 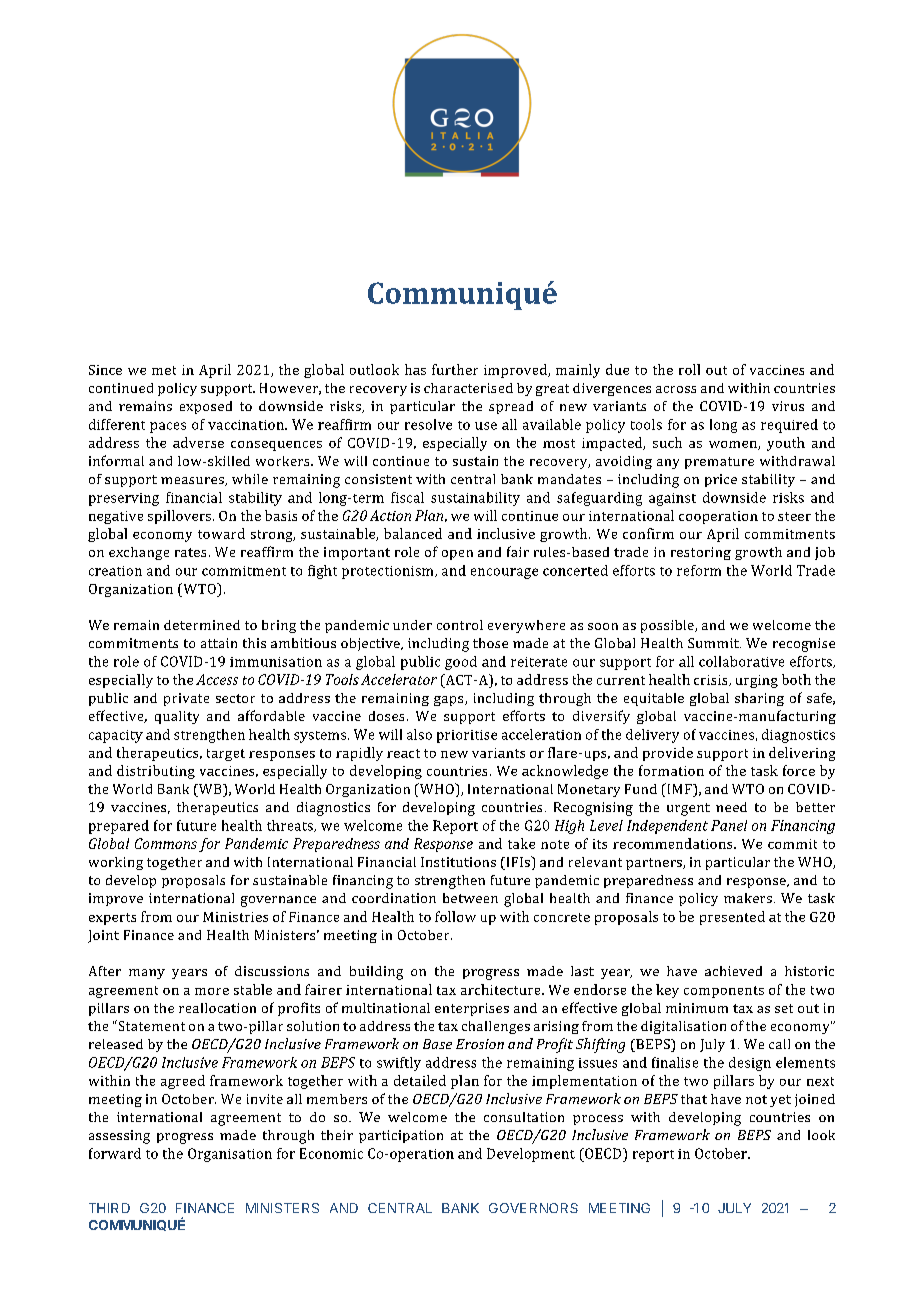 I want to click on yet, so click(x=780, y=1101).
